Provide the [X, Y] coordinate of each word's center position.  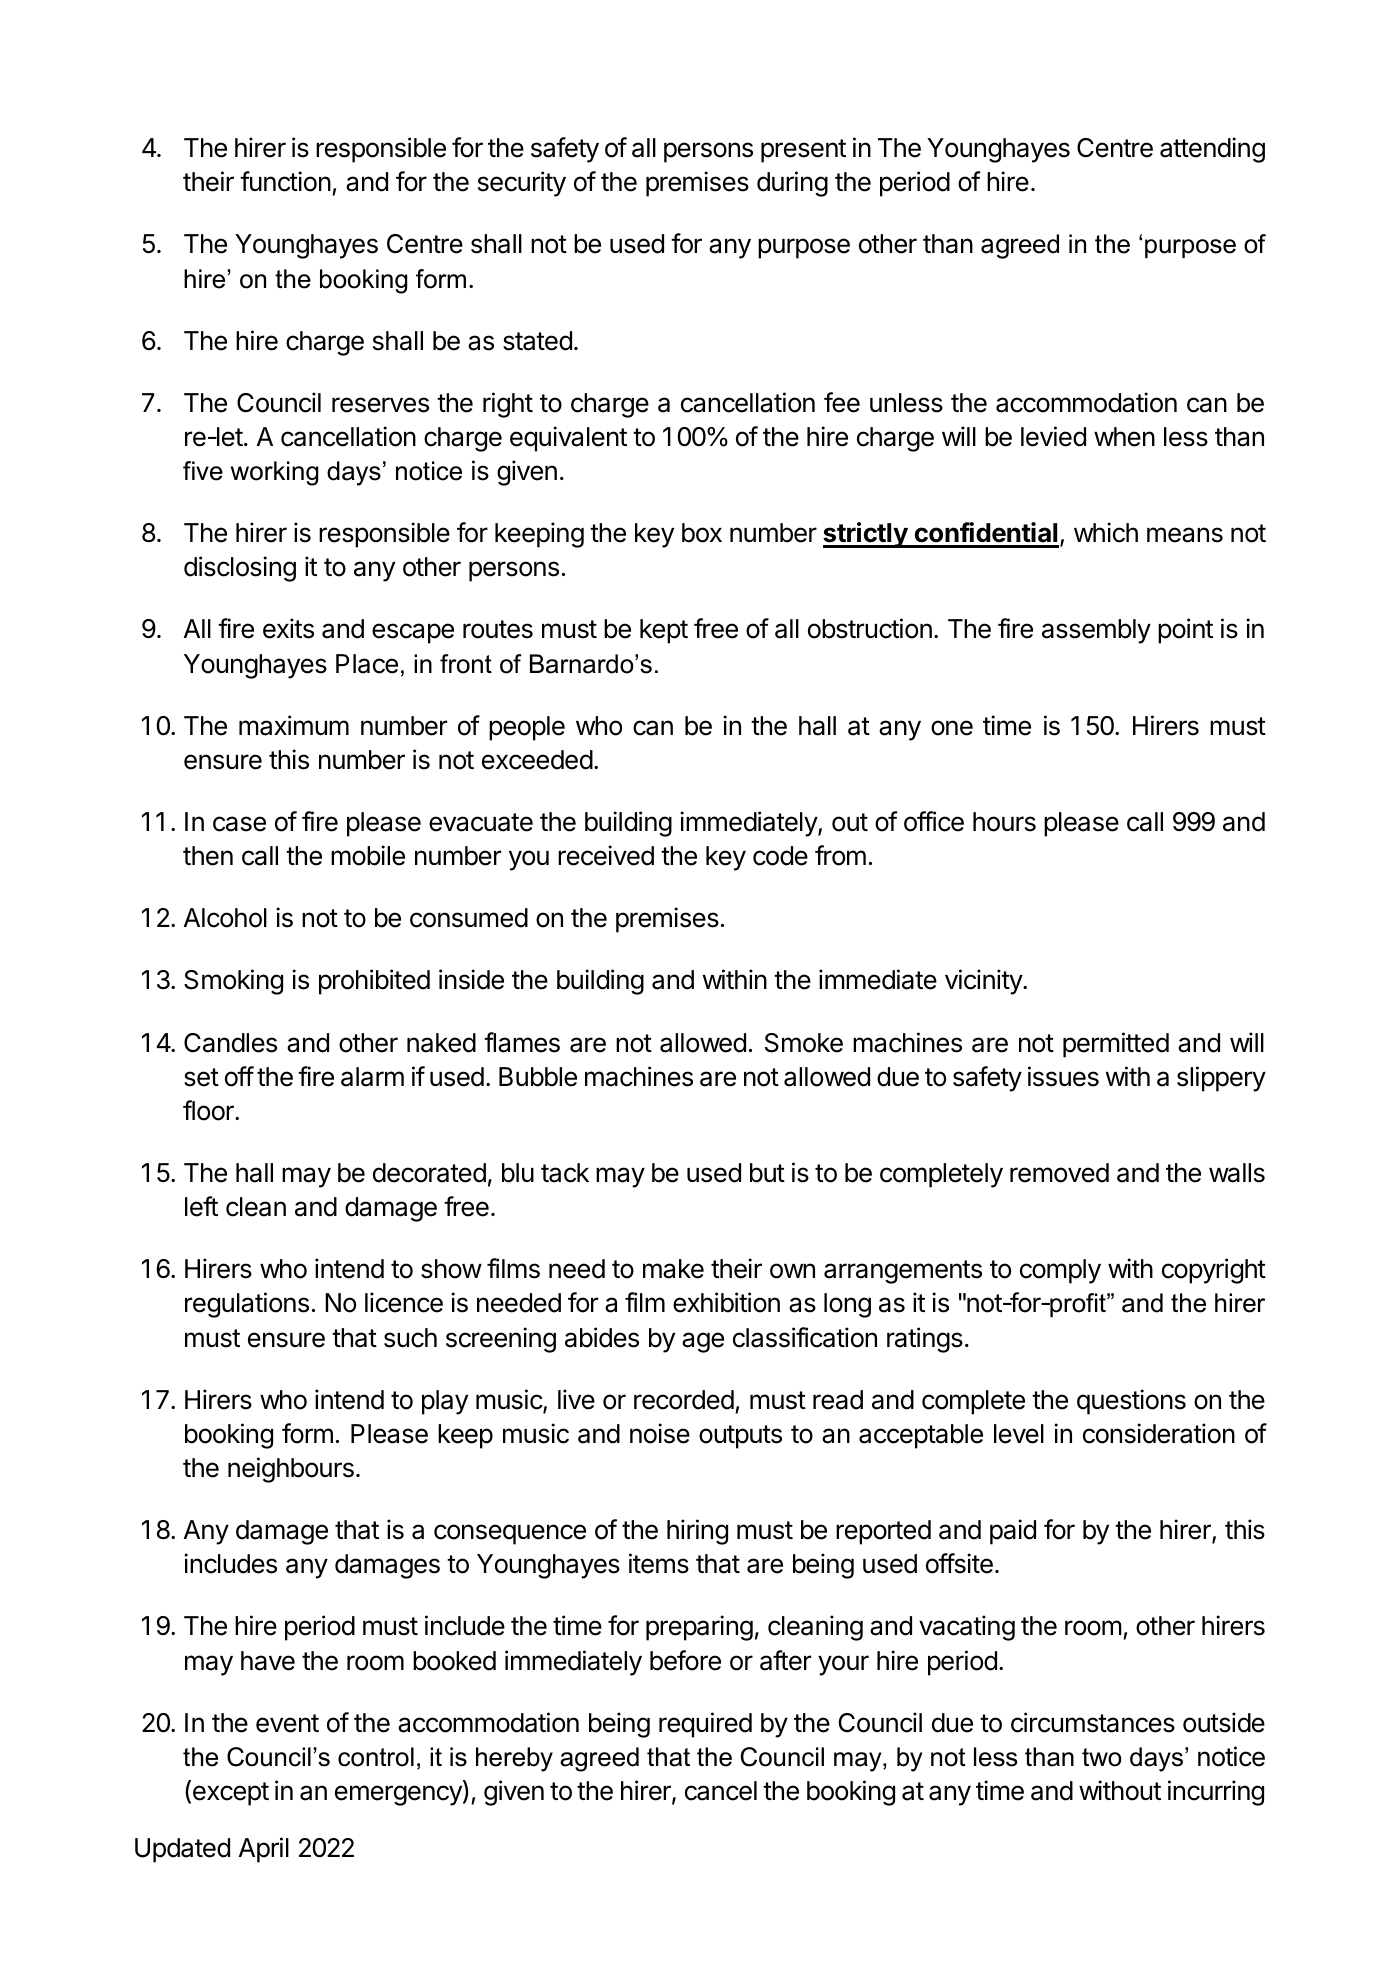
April [264, 1850]
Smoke [804, 1043]
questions [1131, 1402]
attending [1212, 150]
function [285, 181]
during [792, 184]
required [705, 1725]
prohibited [374, 982]
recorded [684, 1400]
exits [288, 628]
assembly [1096, 631]
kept [664, 631]
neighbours [291, 1470]
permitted [1116, 1045]
